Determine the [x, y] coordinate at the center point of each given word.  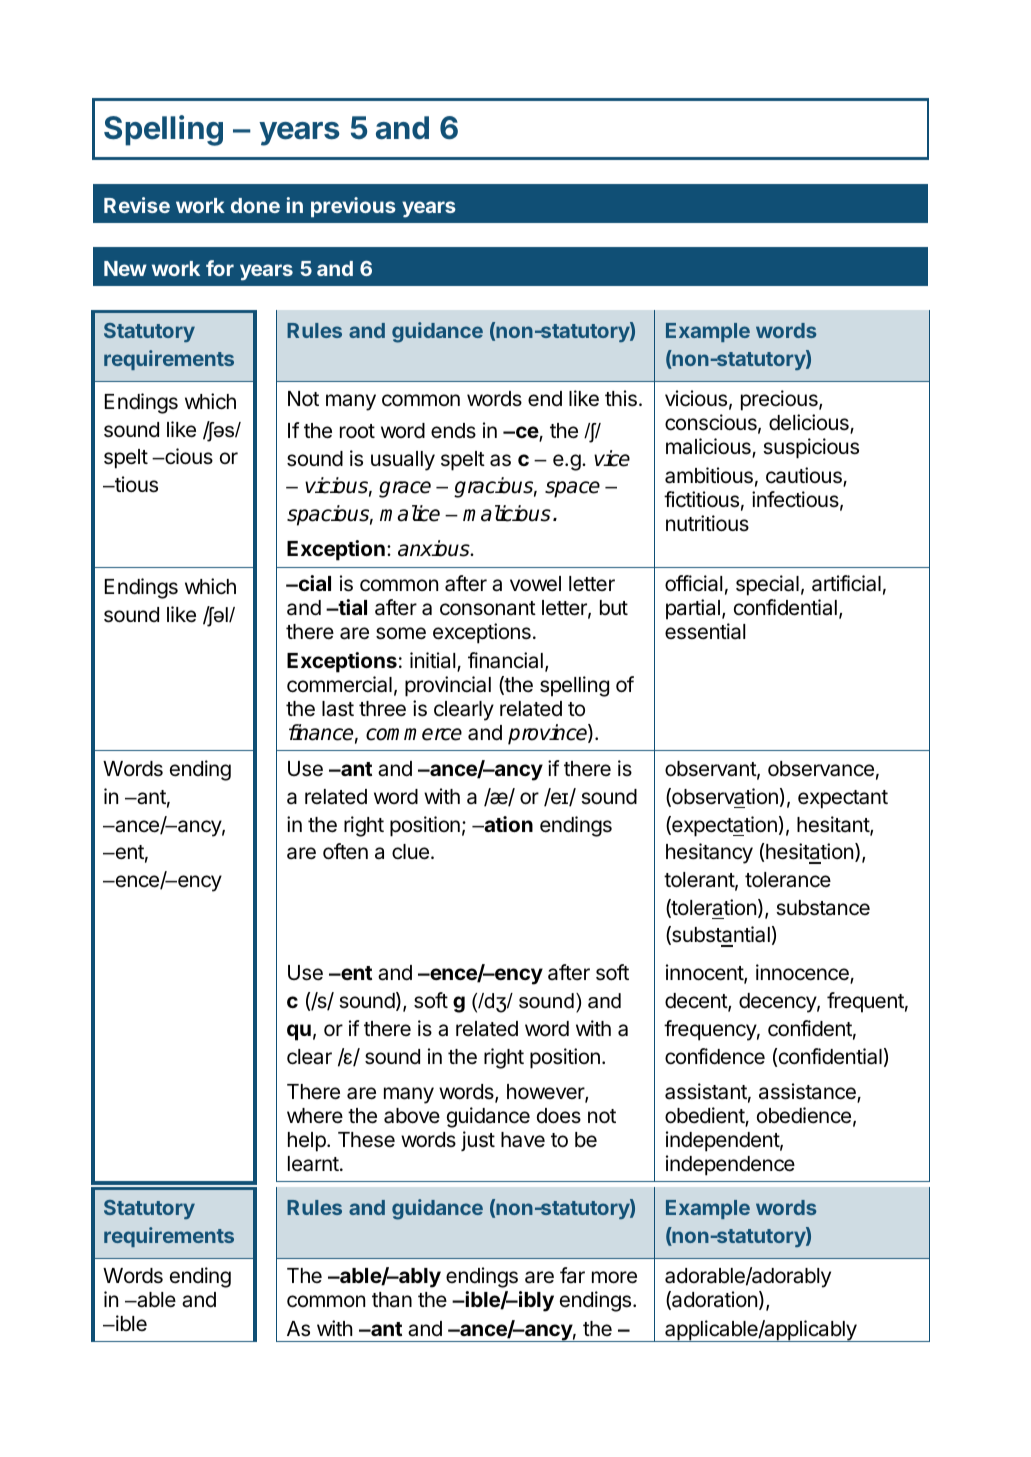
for [220, 268]
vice [612, 458]
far [572, 1275]
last [338, 709]
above [412, 1116]
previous [353, 207]
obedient [705, 1116]
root [357, 431]
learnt [314, 1164]
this [621, 398]
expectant [843, 799]
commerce [414, 734]
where [315, 1116]
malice [410, 513]
